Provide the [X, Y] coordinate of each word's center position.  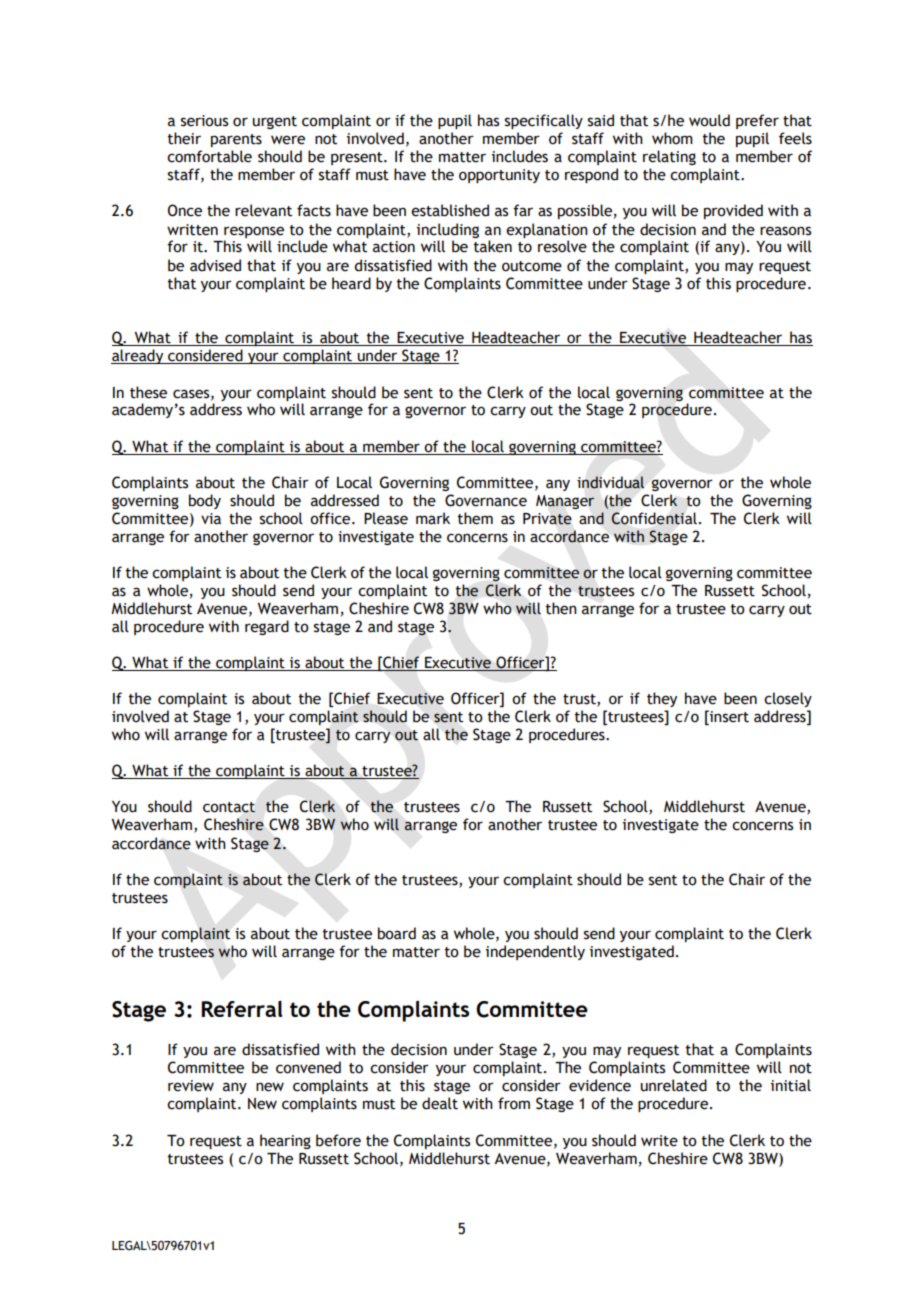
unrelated [674, 1085]
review [191, 1086]
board [397, 933]
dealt [440, 1103]
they [662, 699]
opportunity [499, 176]
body [205, 501]
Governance [486, 500]
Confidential [654, 518]
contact [229, 807]
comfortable [209, 156]
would [709, 120]
